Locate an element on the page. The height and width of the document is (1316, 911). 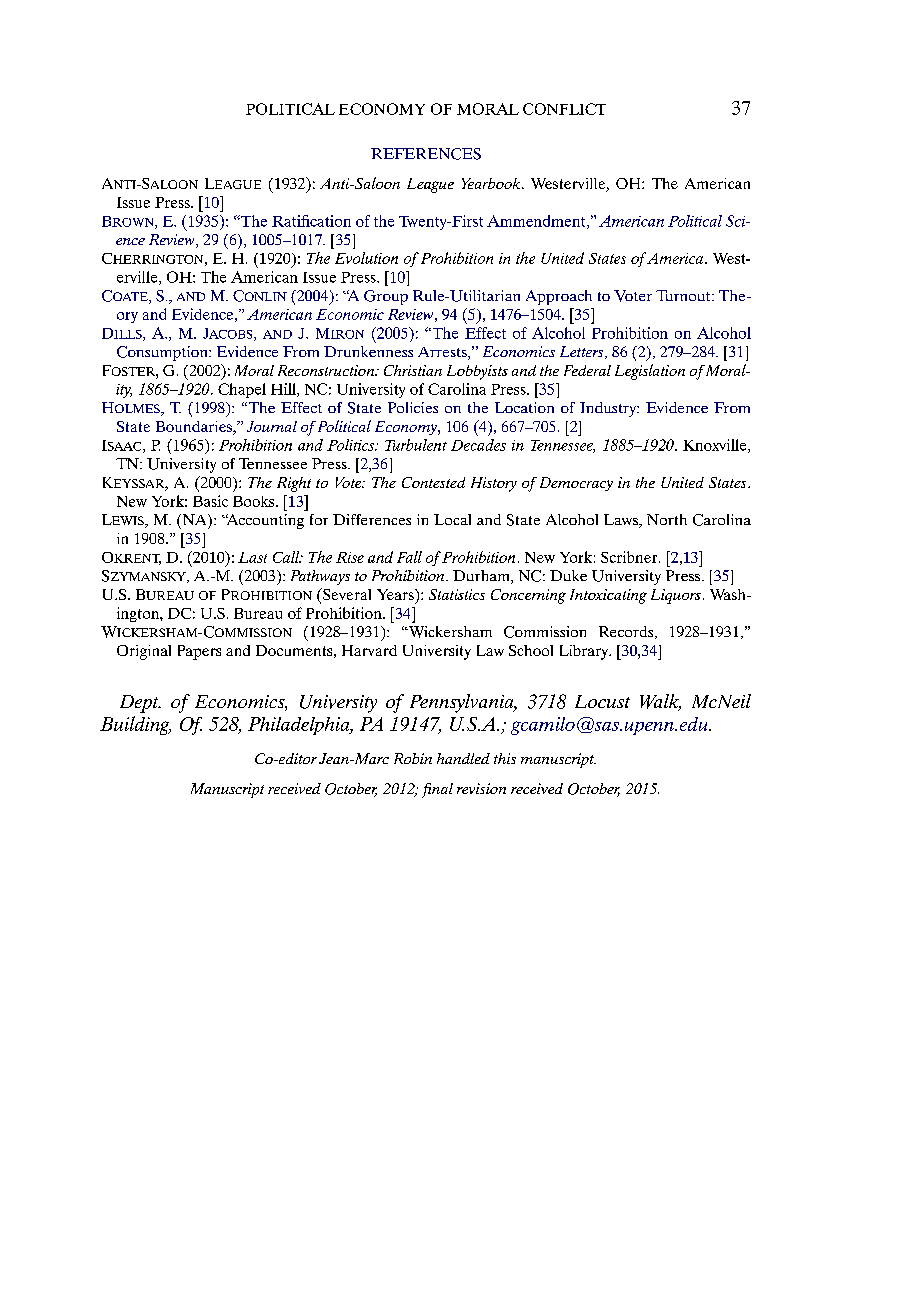
CONFLICT is located at coordinates (564, 109).
